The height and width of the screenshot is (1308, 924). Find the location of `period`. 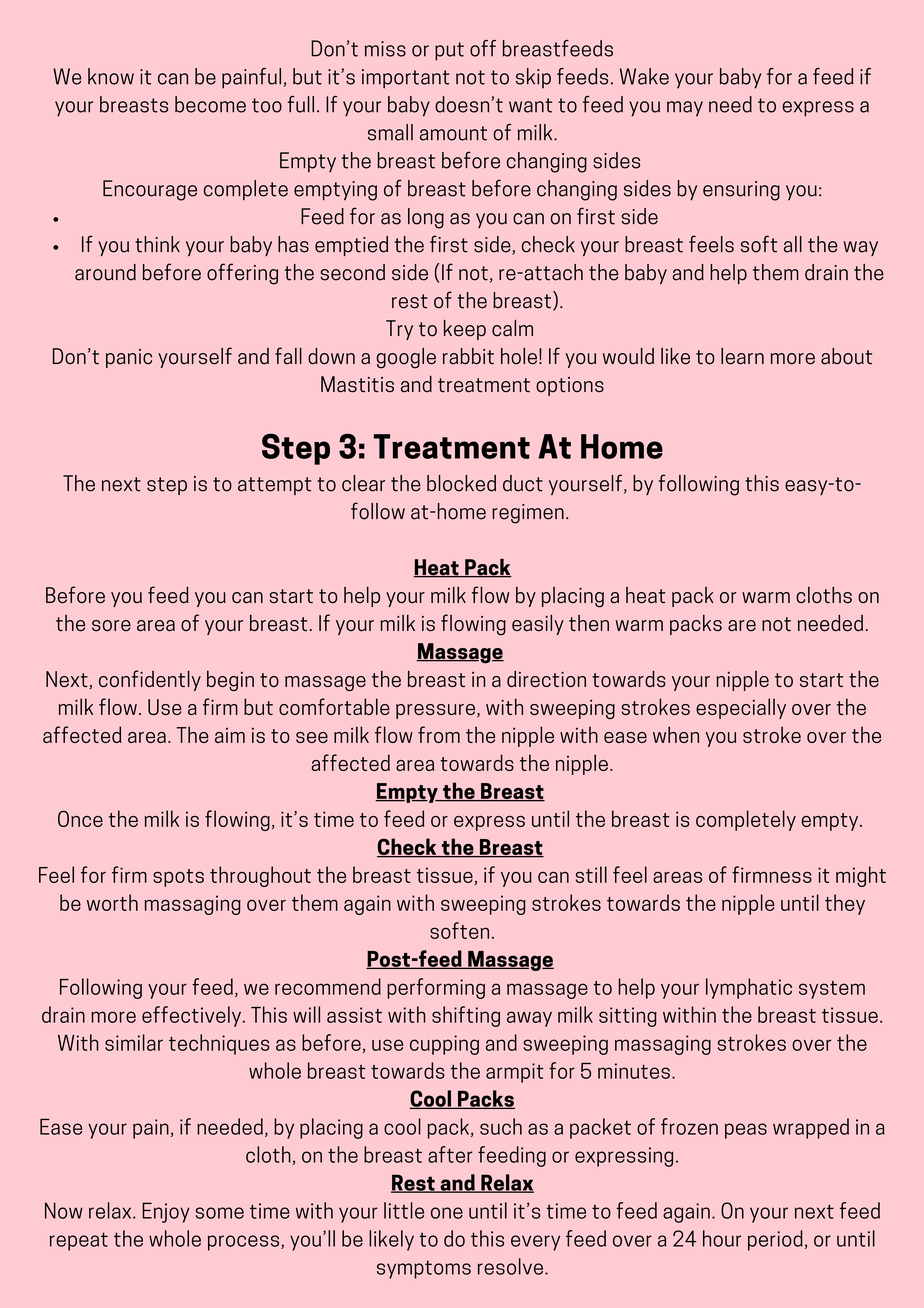

period is located at coordinates (775, 1240).
